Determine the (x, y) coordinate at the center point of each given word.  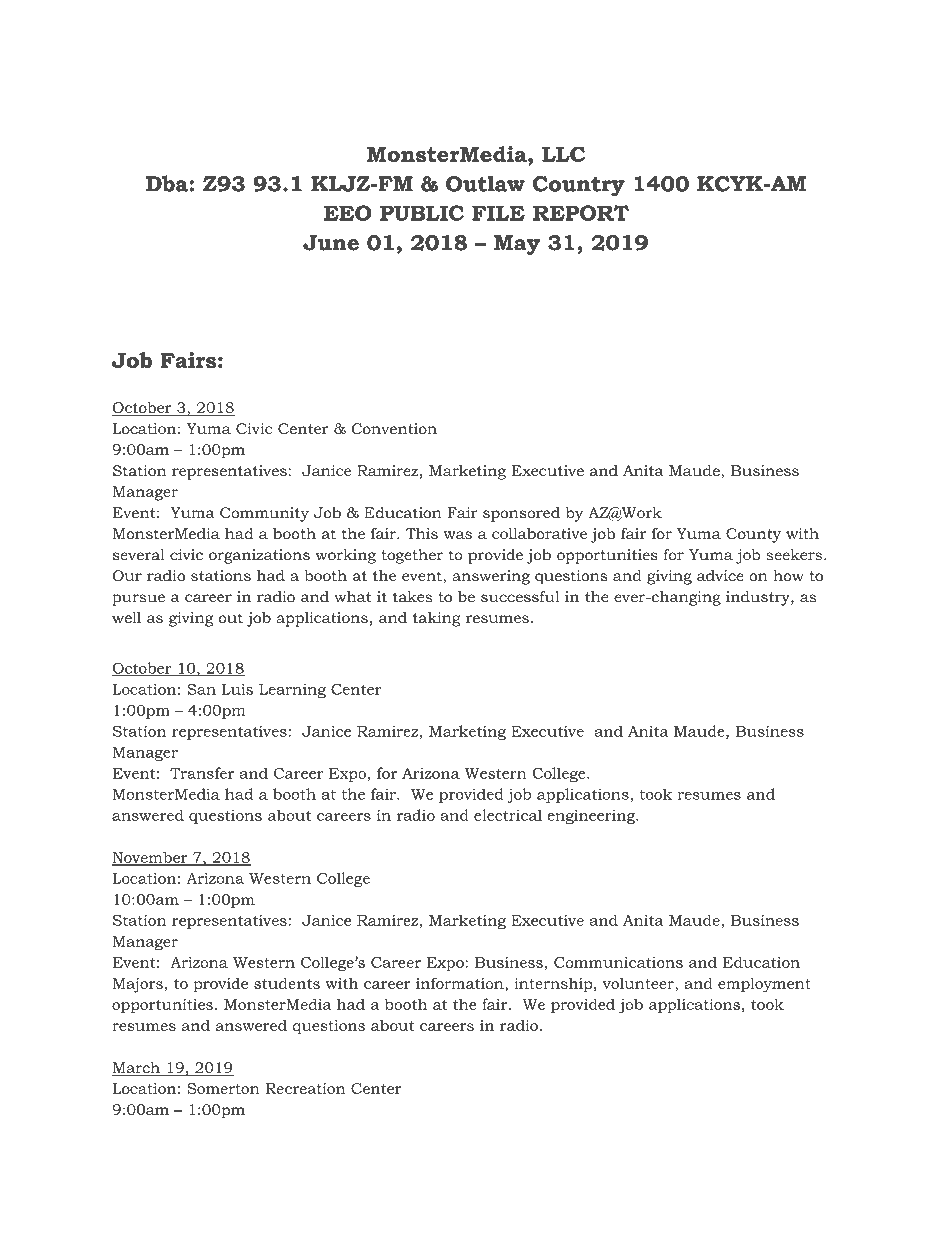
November (151, 858)
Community (264, 514)
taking (437, 619)
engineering (592, 817)
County (753, 535)
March (137, 1069)
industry (759, 598)
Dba (168, 183)
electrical (508, 815)
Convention (394, 428)
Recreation (305, 1088)
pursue (138, 600)
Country (578, 186)
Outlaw (485, 183)
